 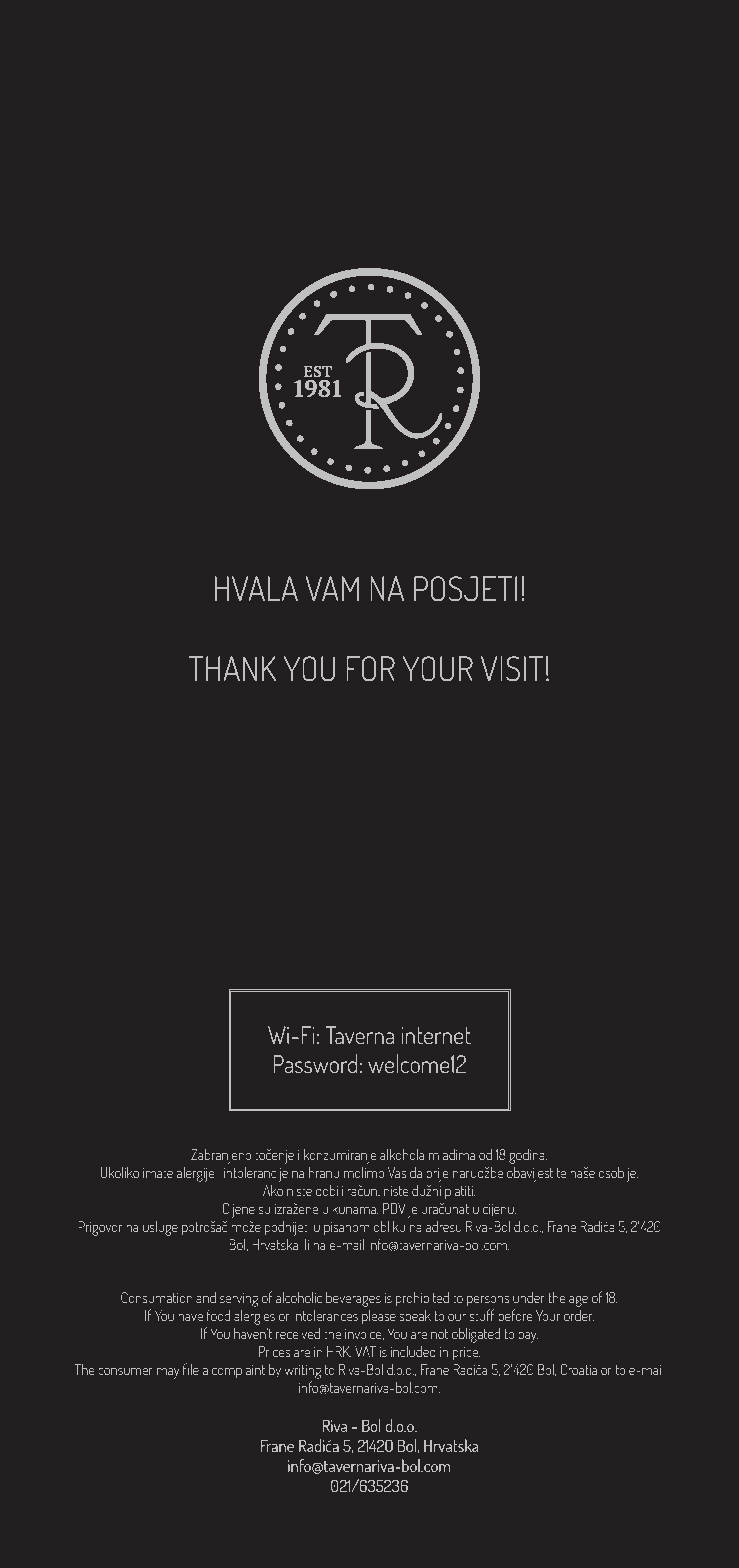 I want to click on and, so click(x=206, y=1297).
